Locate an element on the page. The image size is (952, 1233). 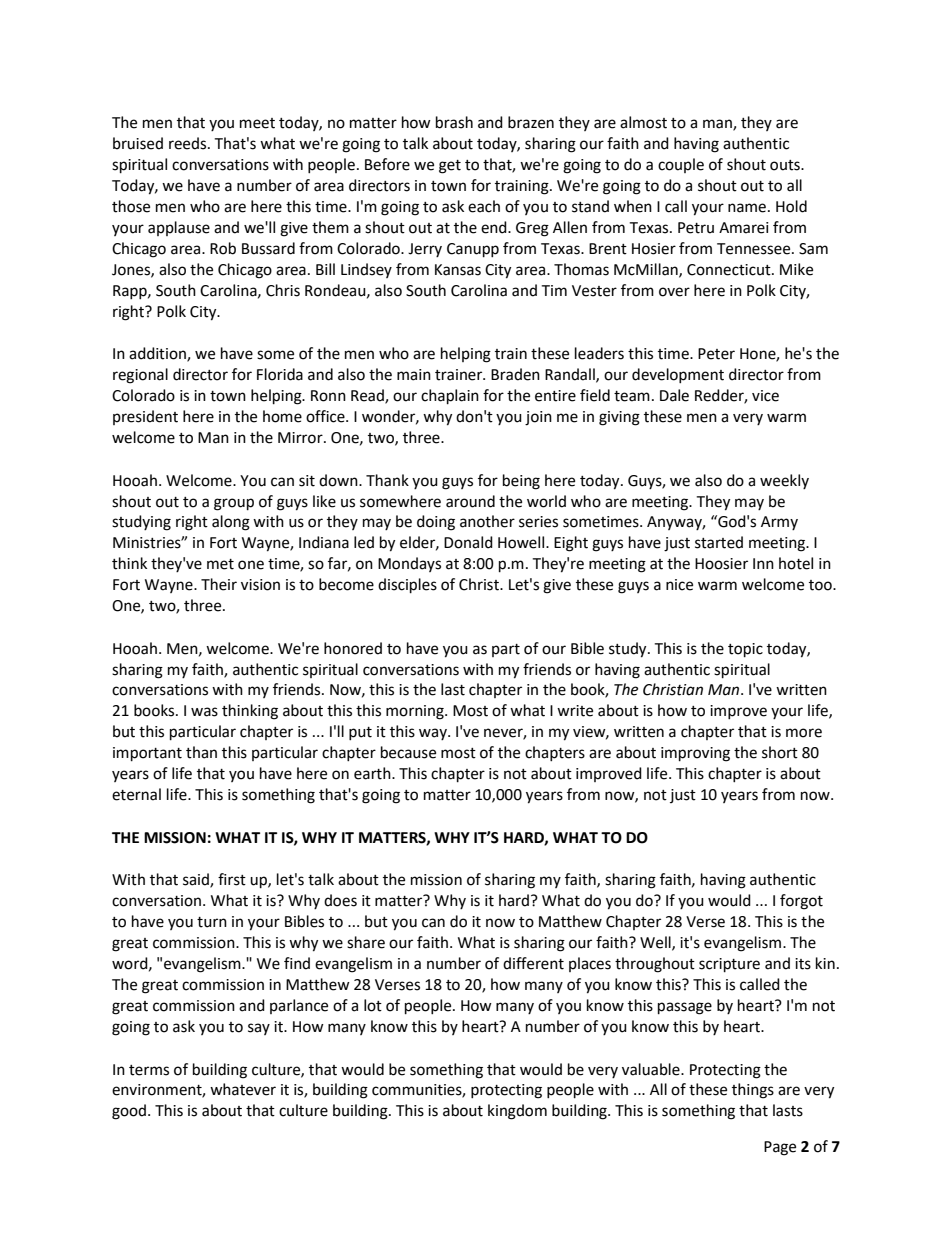
topic is located at coordinates (745, 650).
